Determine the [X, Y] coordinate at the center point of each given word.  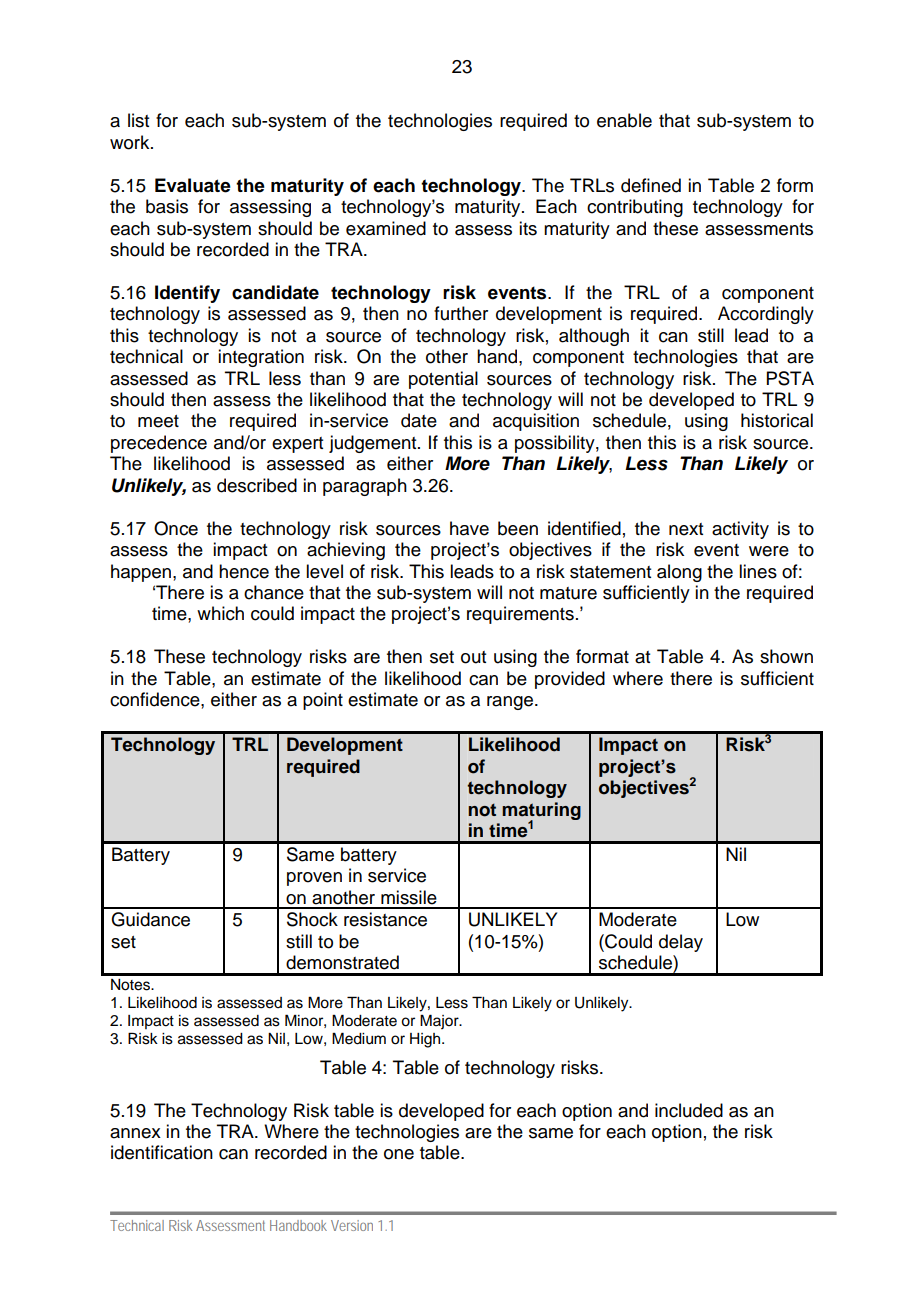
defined [651, 185]
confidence [156, 699]
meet [158, 421]
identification [162, 1152]
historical [777, 420]
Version [352, 1225]
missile [409, 897]
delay [681, 943]
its [528, 228]
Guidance [150, 919]
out [473, 657]
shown [786, 656]
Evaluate [193, 185]
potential [443, 380]
